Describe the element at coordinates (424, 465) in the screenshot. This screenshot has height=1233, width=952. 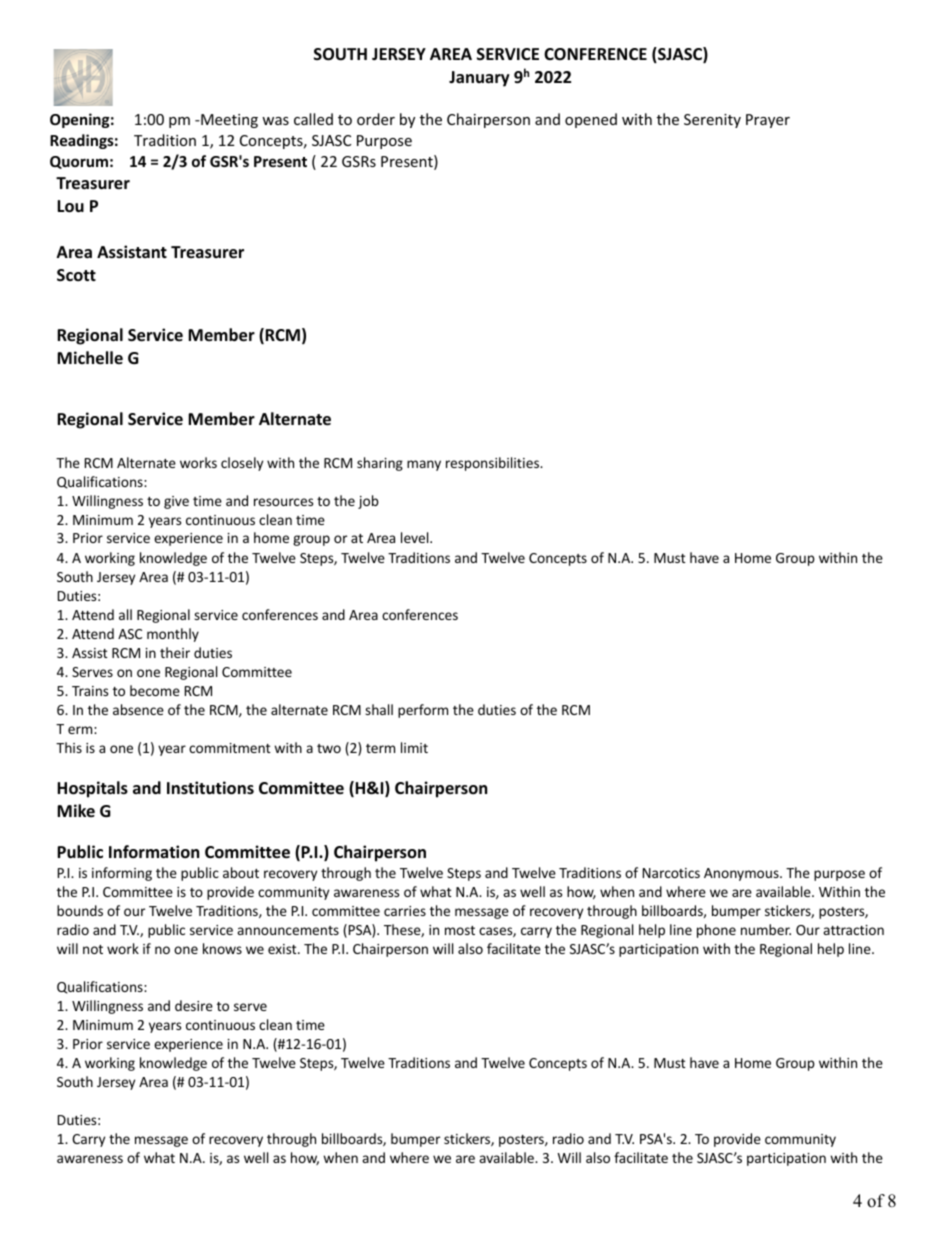
I see `many` at that location.
